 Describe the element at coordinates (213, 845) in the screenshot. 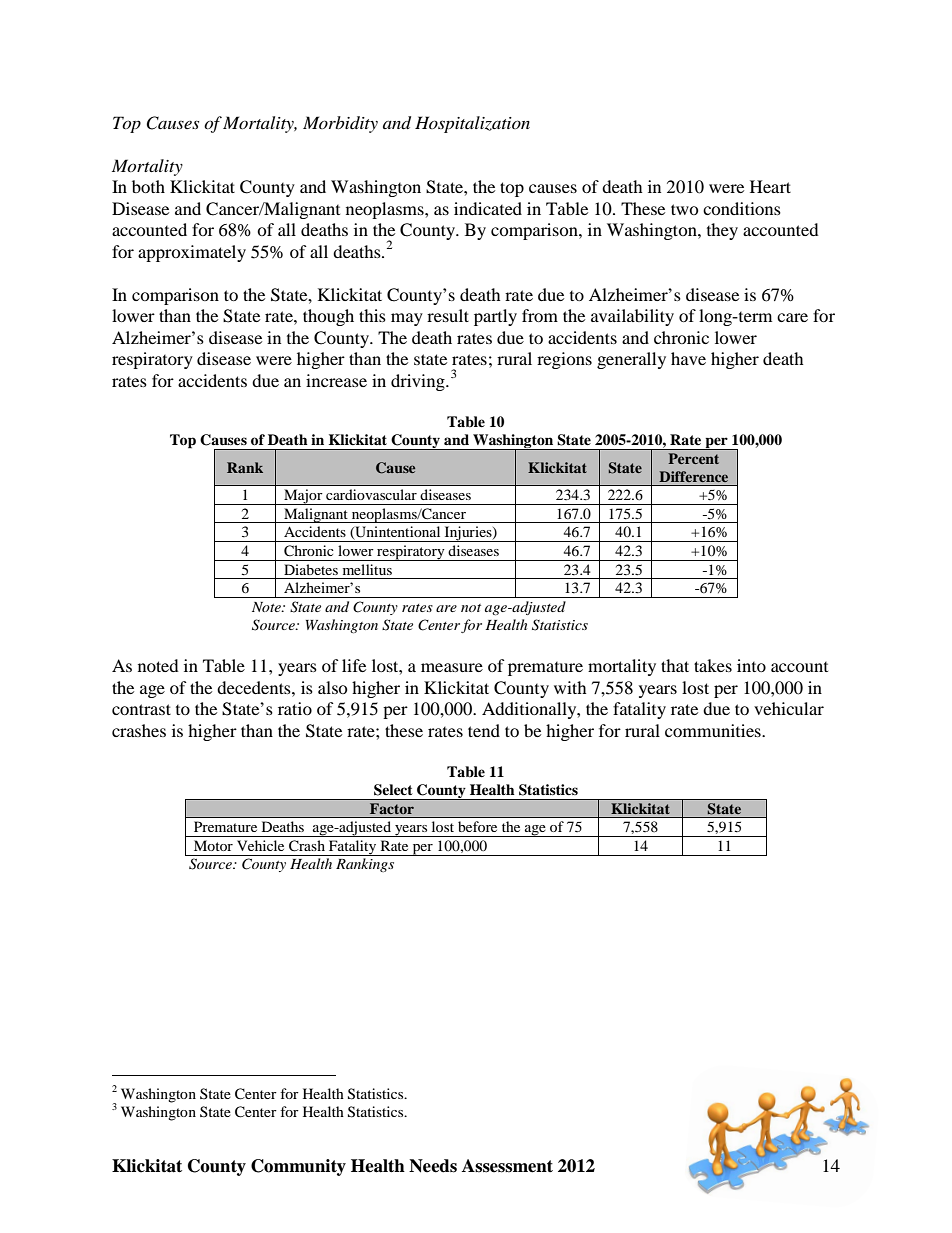

I see `Motor` at that location.
